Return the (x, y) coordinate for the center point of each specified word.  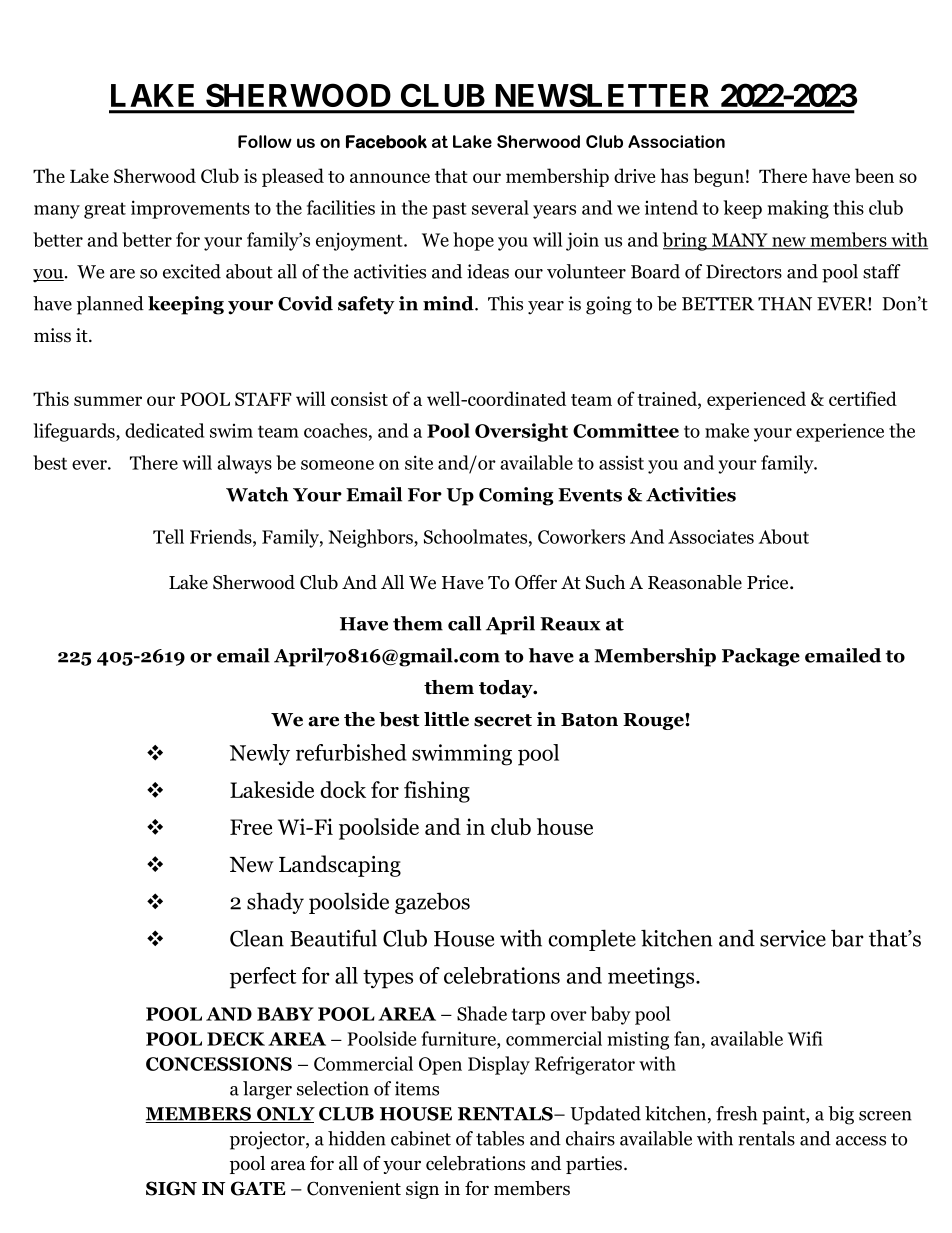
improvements (190, 209)
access (861, 1141)
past (449, 210)
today (507, 689)
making (798, 209)
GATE (258, 1188)
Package (761, 657)
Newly (260, 755)
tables (500, 1138)
